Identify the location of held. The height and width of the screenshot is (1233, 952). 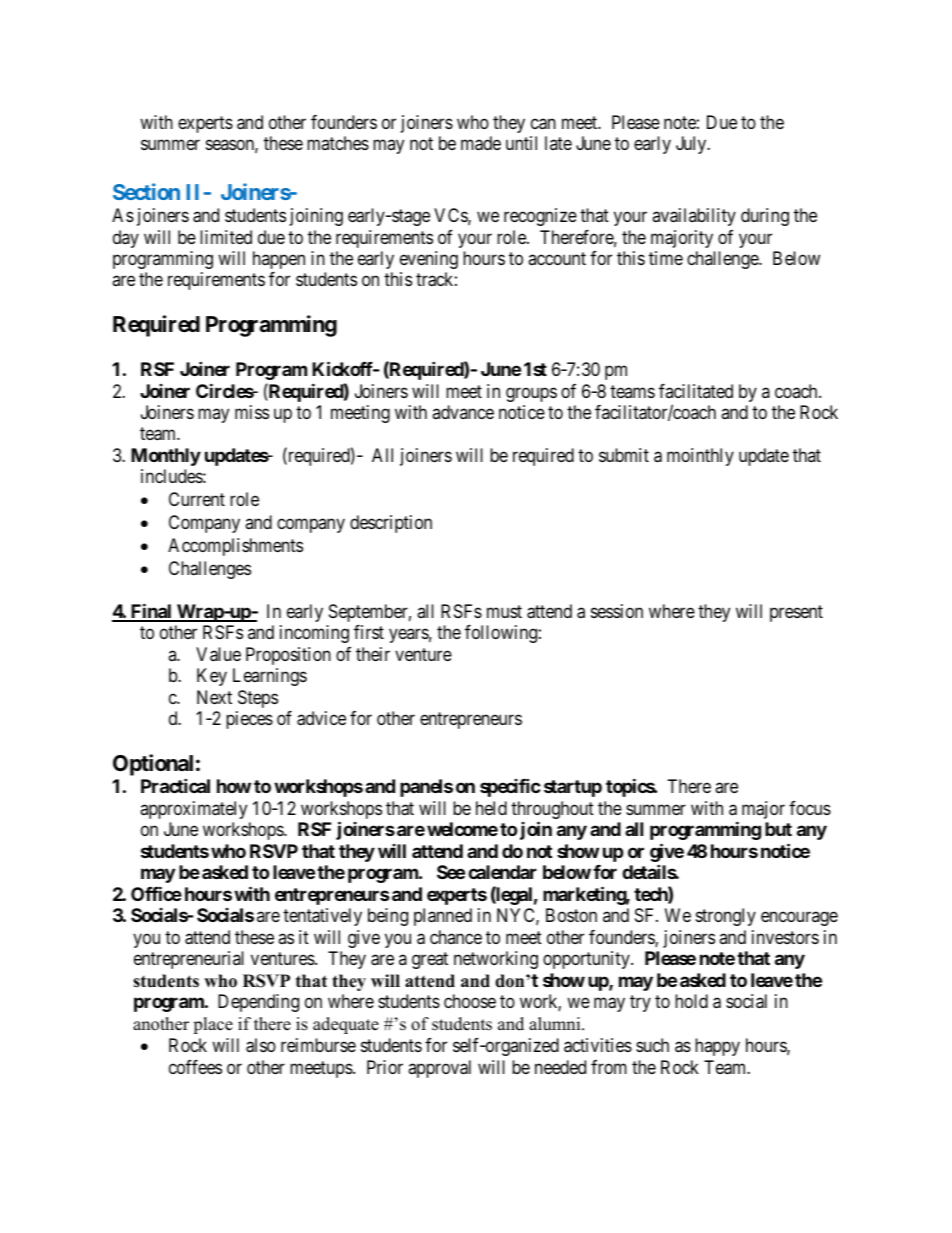
(491, 808).
